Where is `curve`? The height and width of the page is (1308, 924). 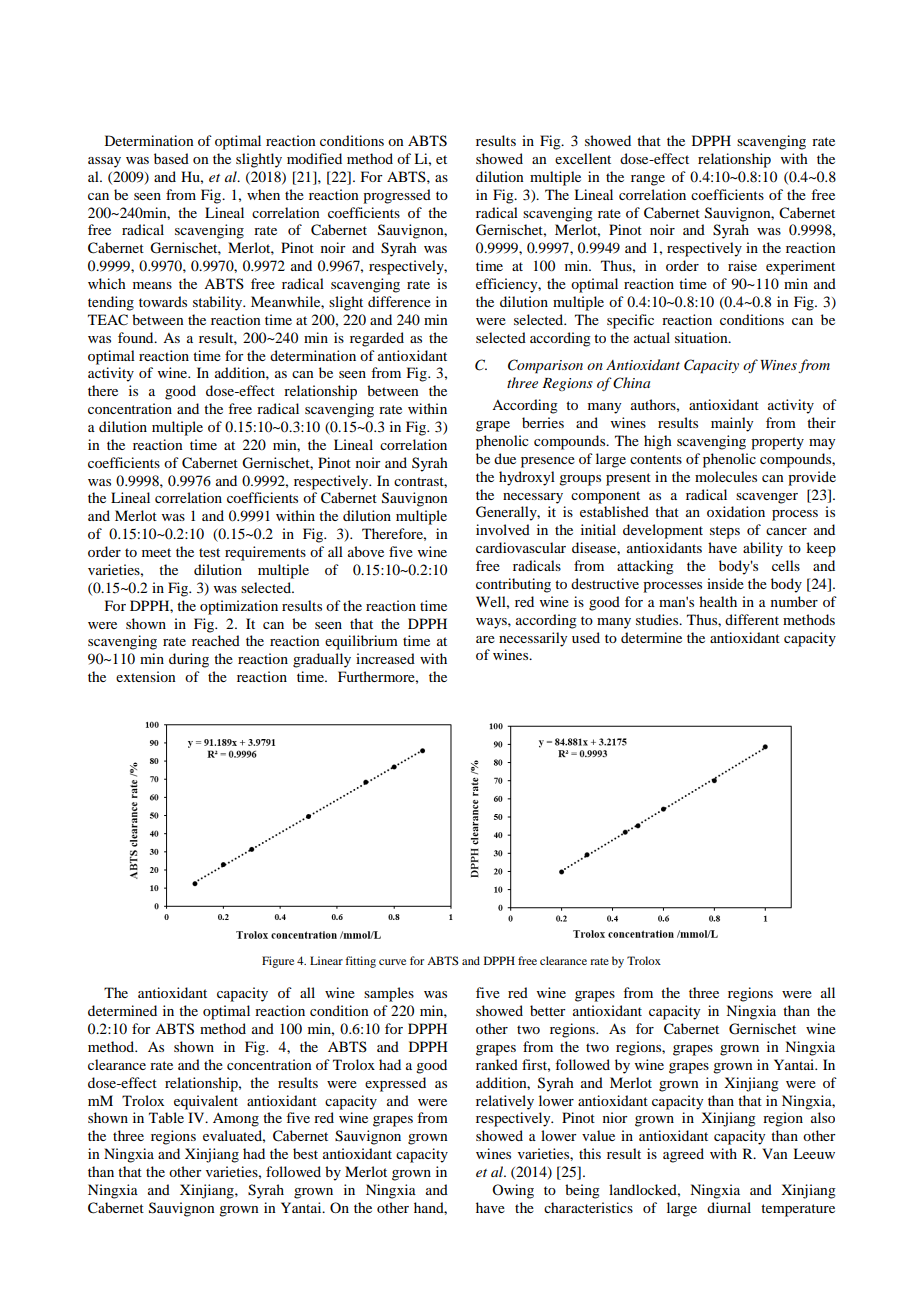
curve is located at coordinates (392, 962).
